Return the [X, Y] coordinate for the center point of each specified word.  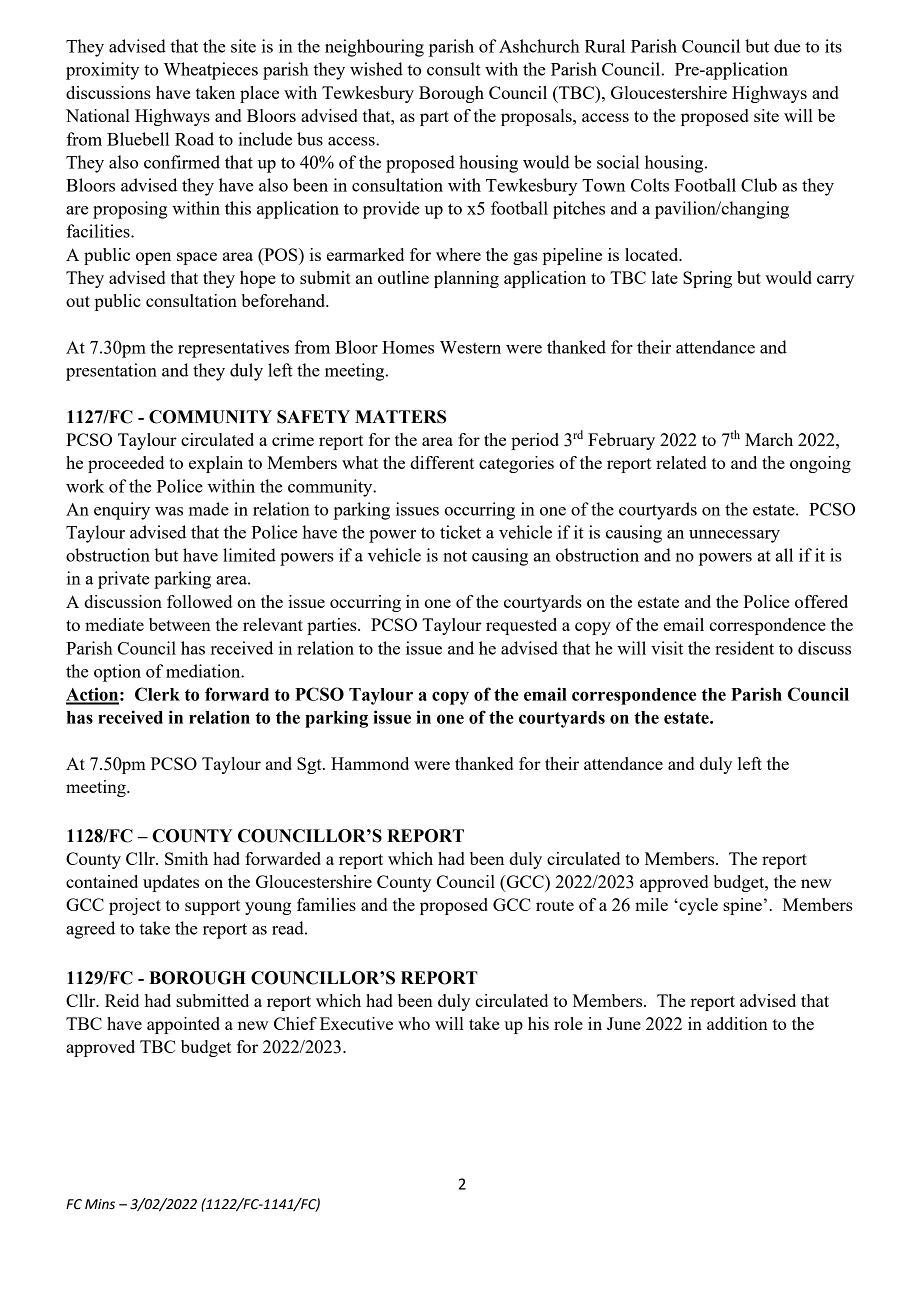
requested [521, 626]
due [787, 46]
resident [744, 648]
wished [376, 69]
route [555, 905]
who [414, 1023]
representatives [233, 349]
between [180, 624]
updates [171, 883]
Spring [707, 279]
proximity [102, 71]
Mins [100, 1204]
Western [470, 347]
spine [742, 906]
